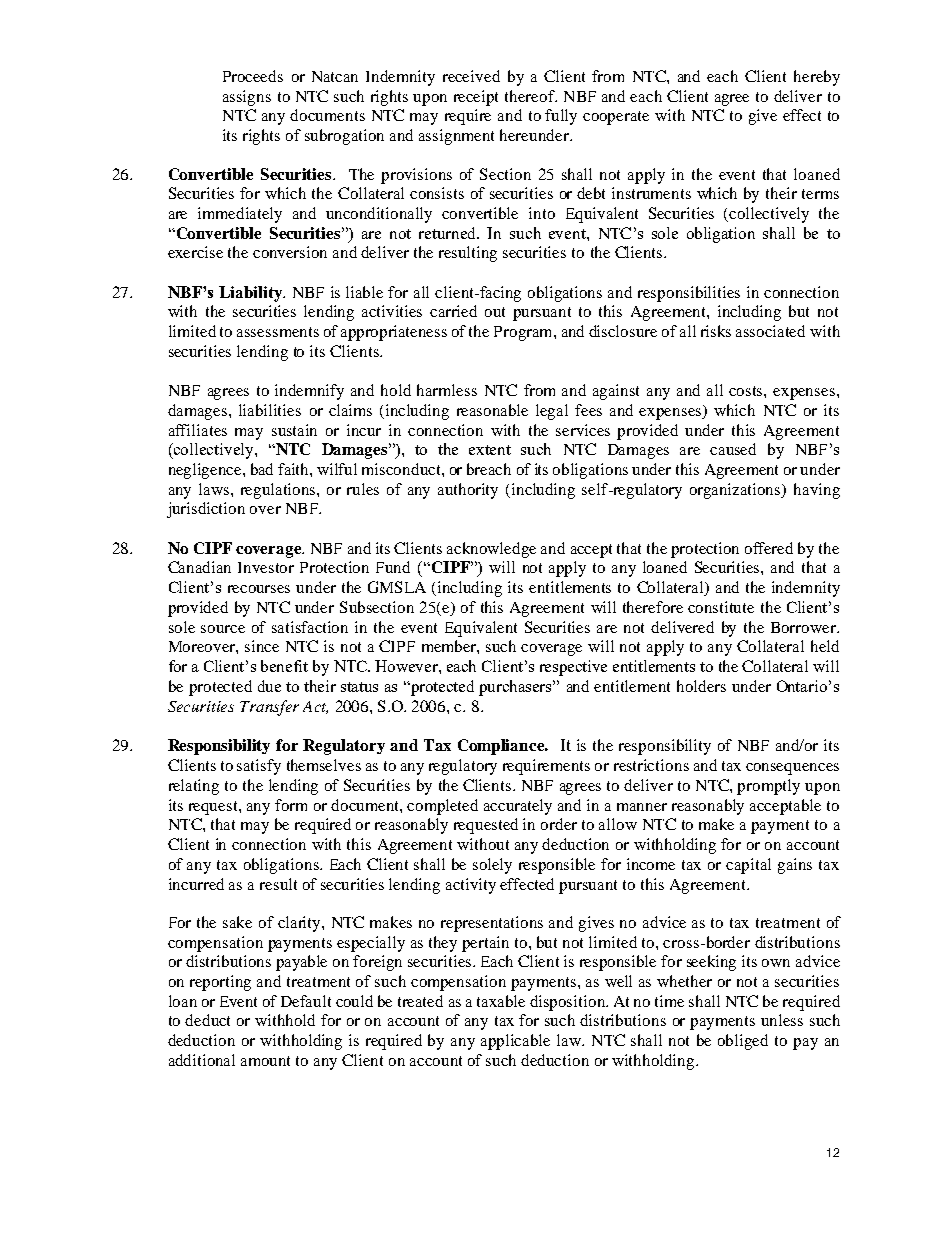  I want to click on Investor, so click(266, 567).
